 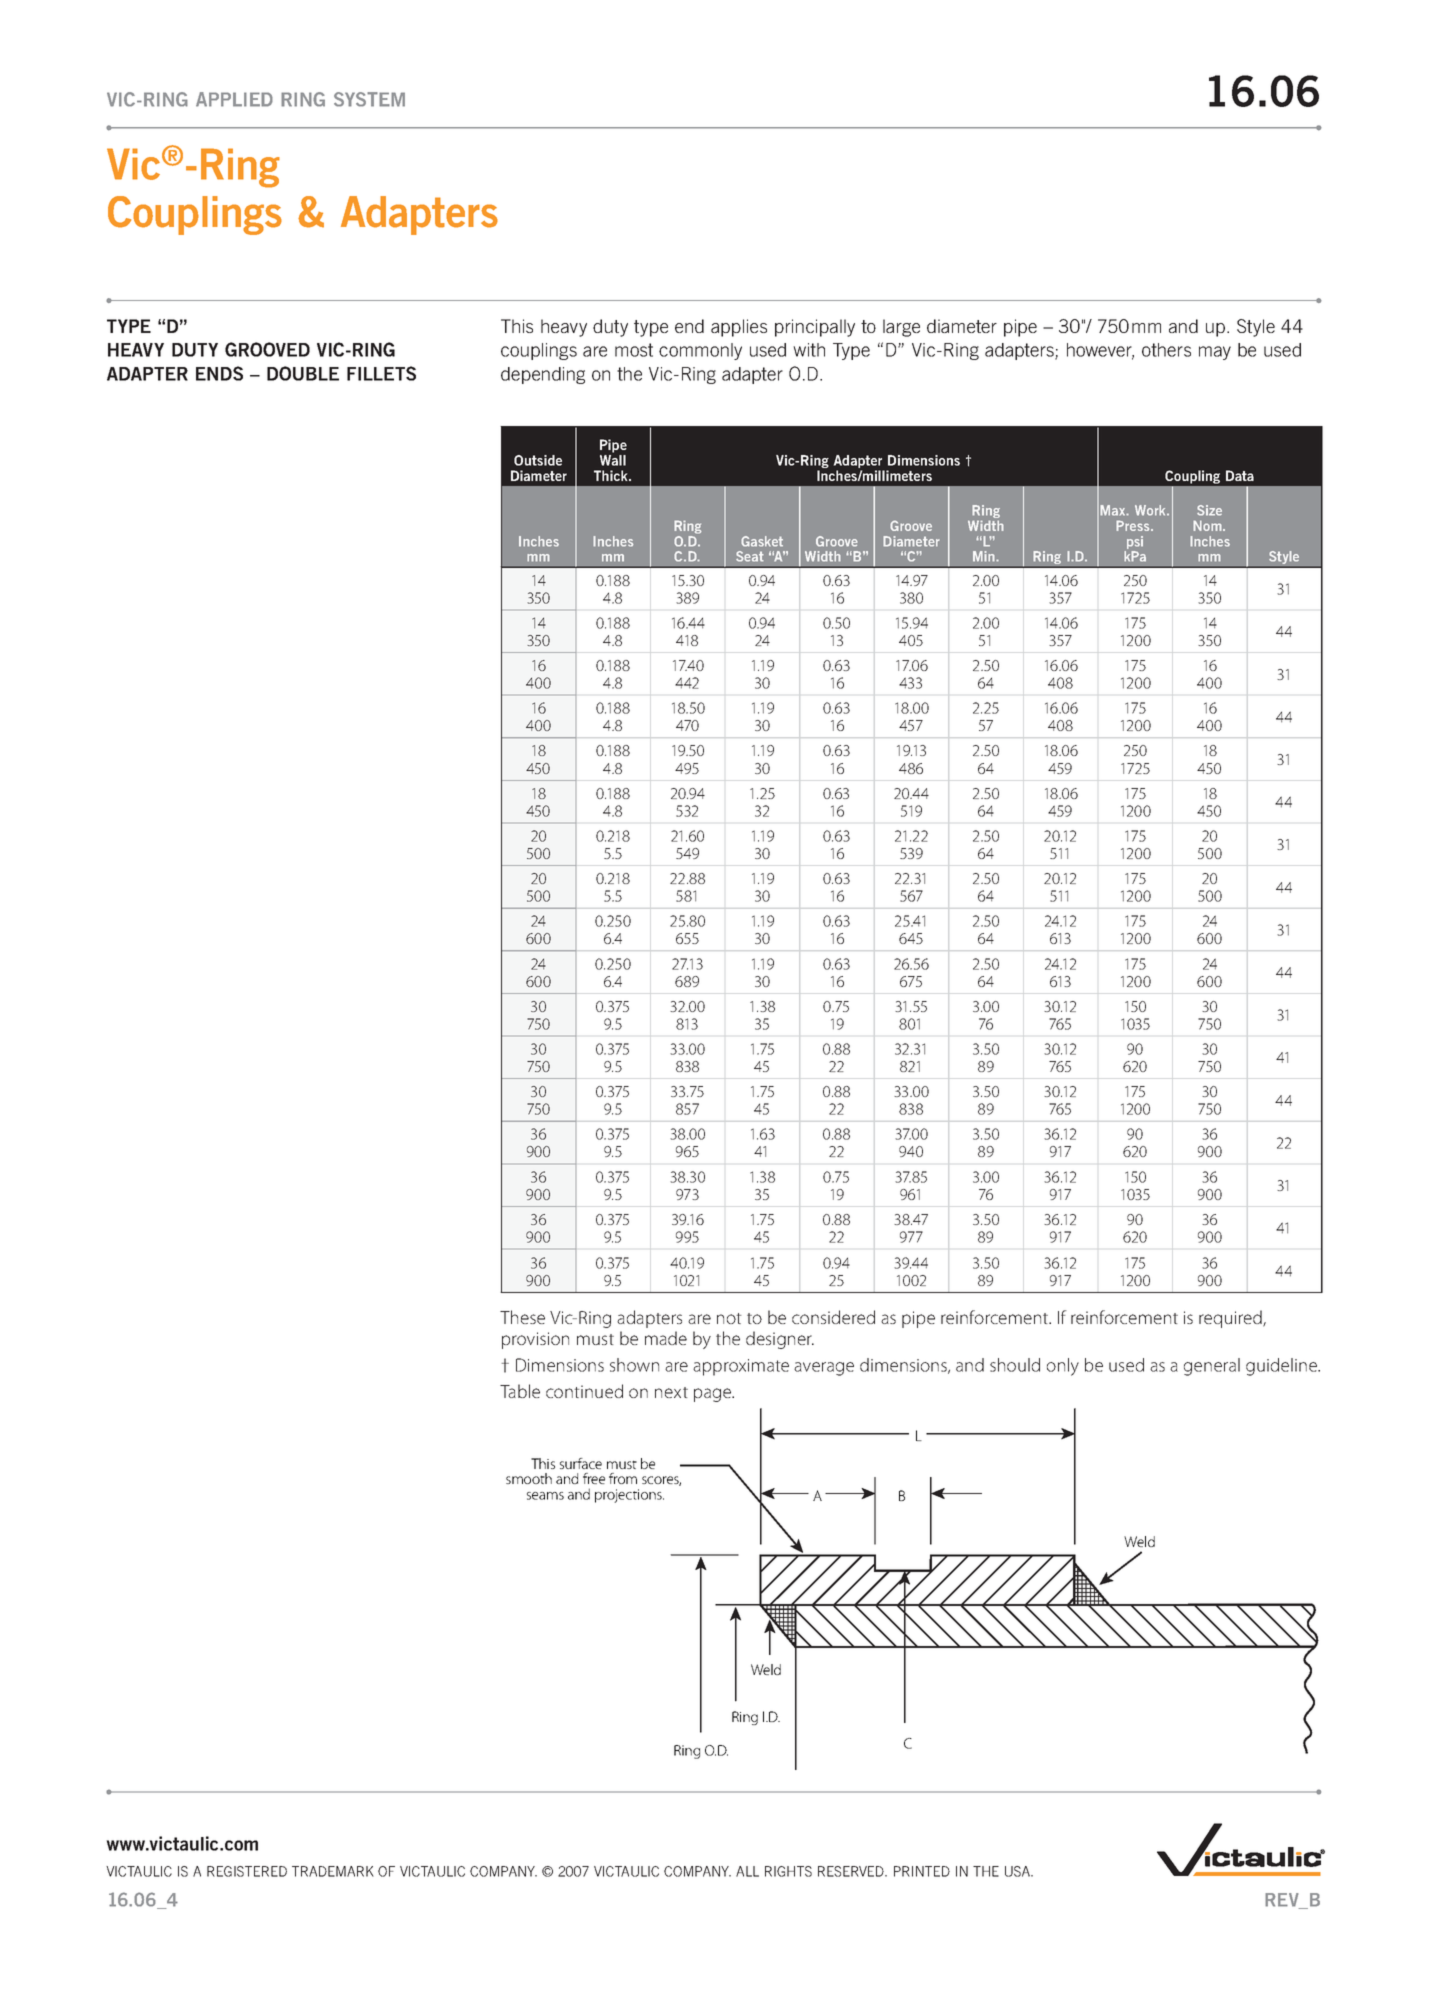 I want to click on others, so click(x=1166, y=350).
